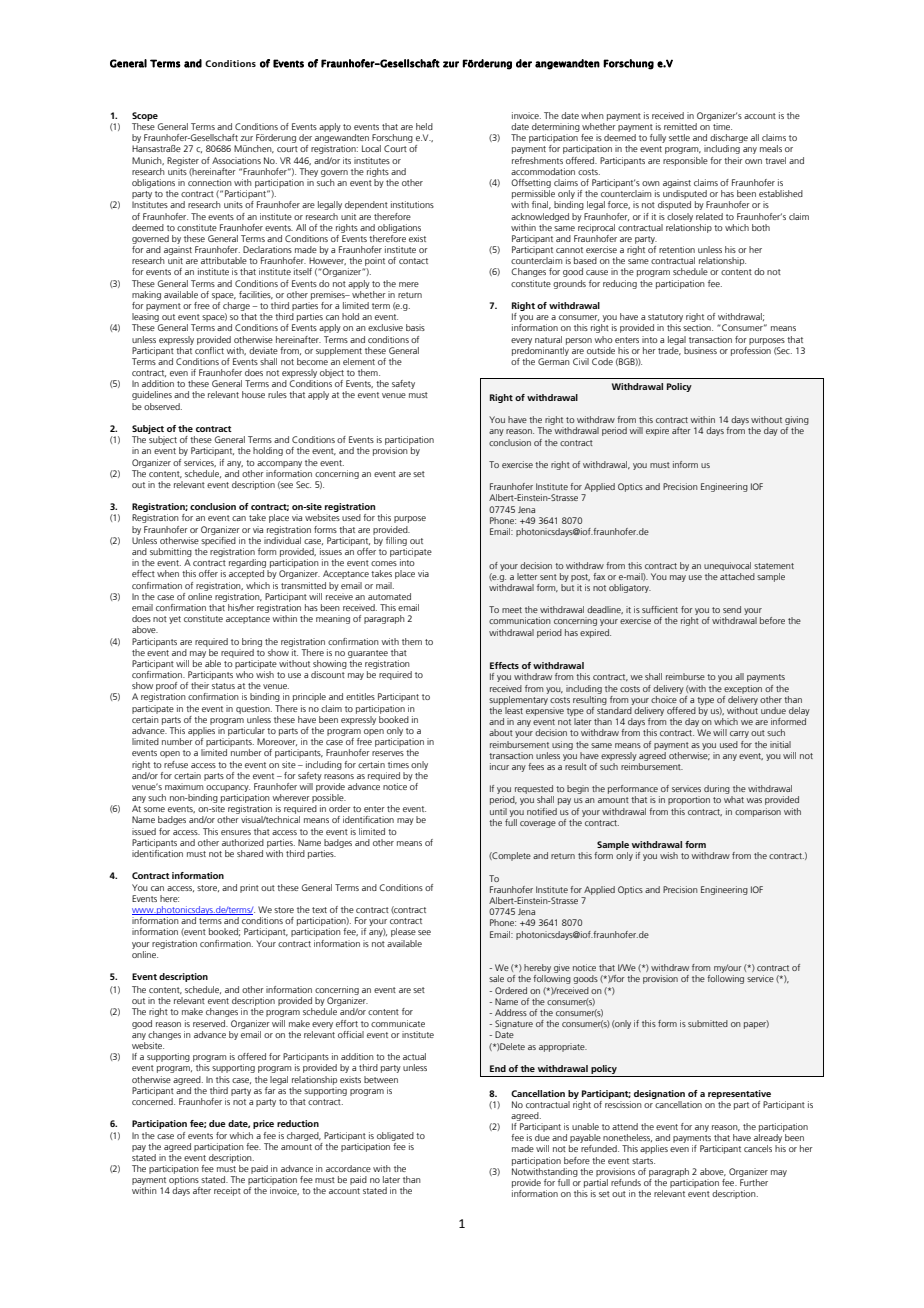 The width and height of the document is (924, 1308). What do you see at coordinates (227, 1191) in the document?
I see `receipt` at bounding box center [227, 1191].
